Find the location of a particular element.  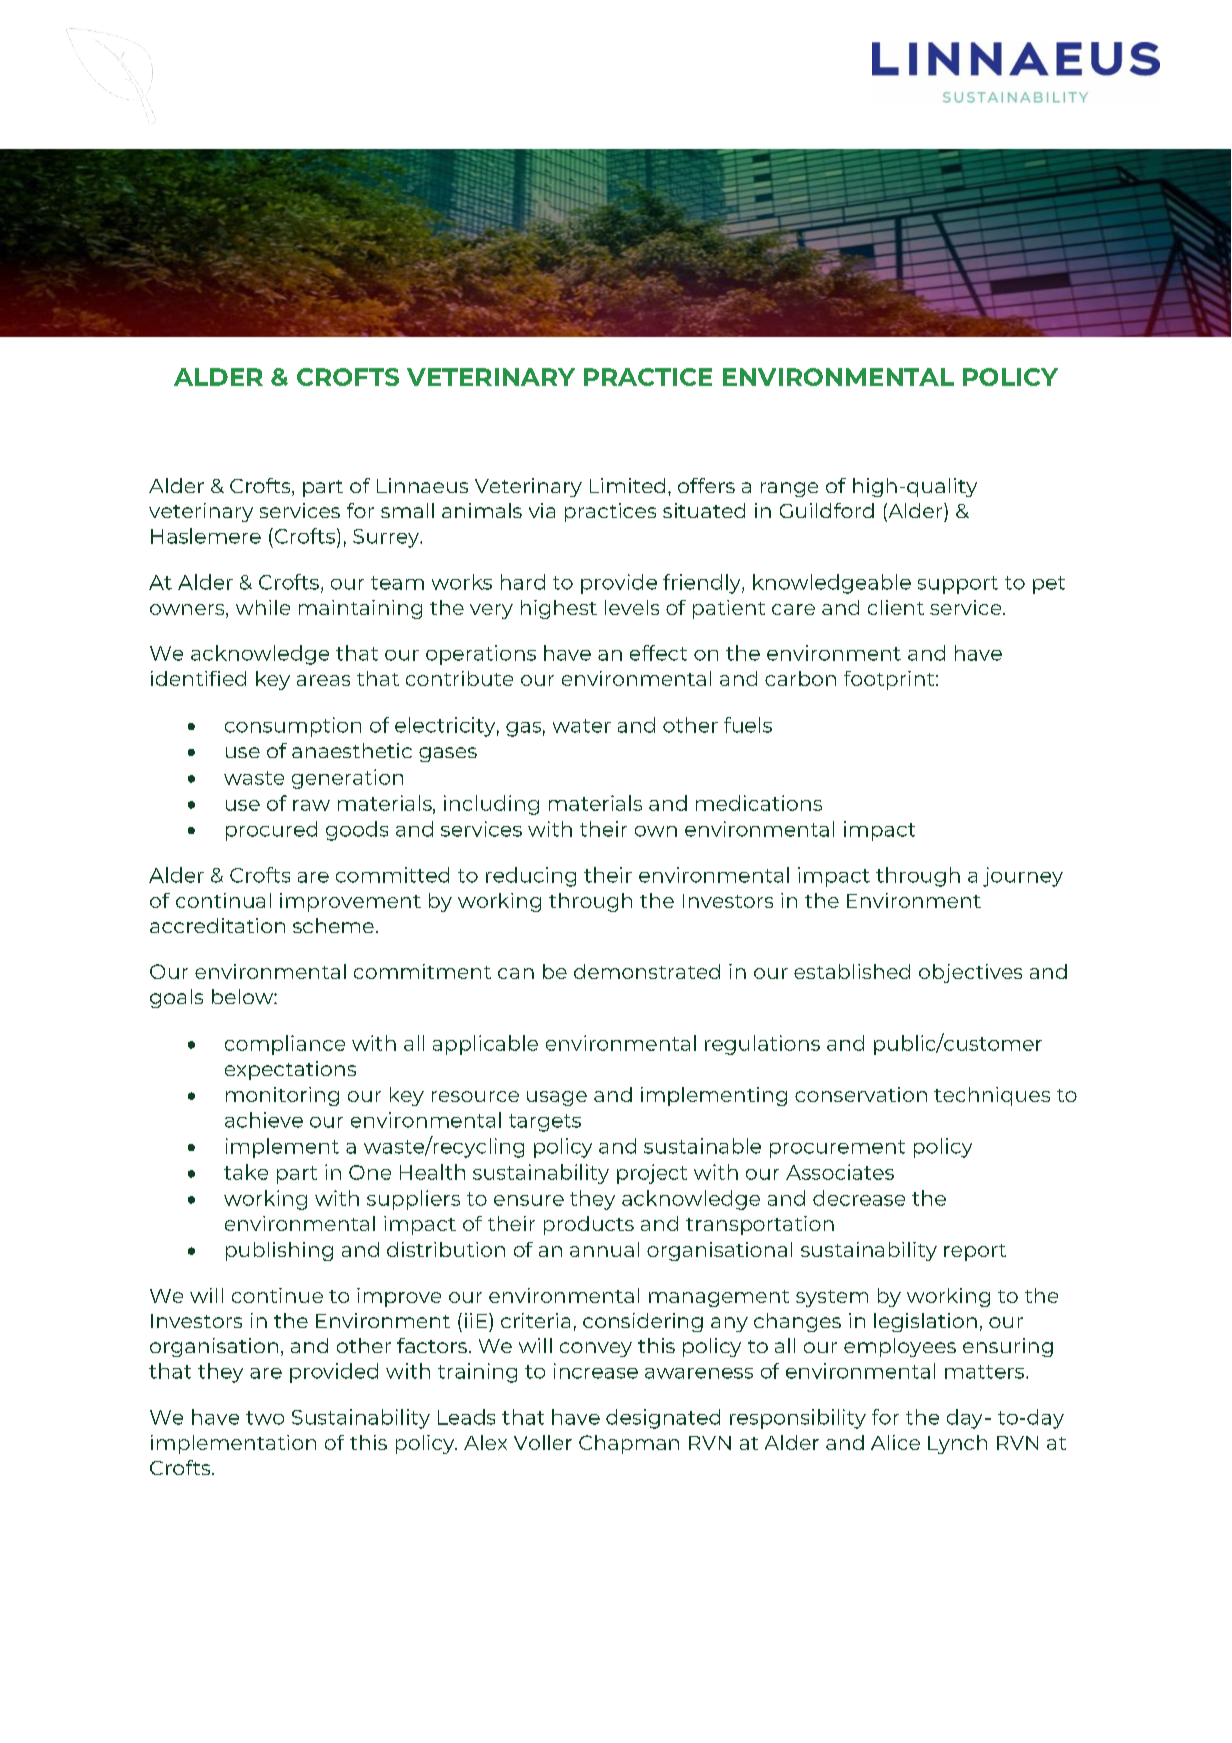

Guildford is located at coordinates (827, 510).
